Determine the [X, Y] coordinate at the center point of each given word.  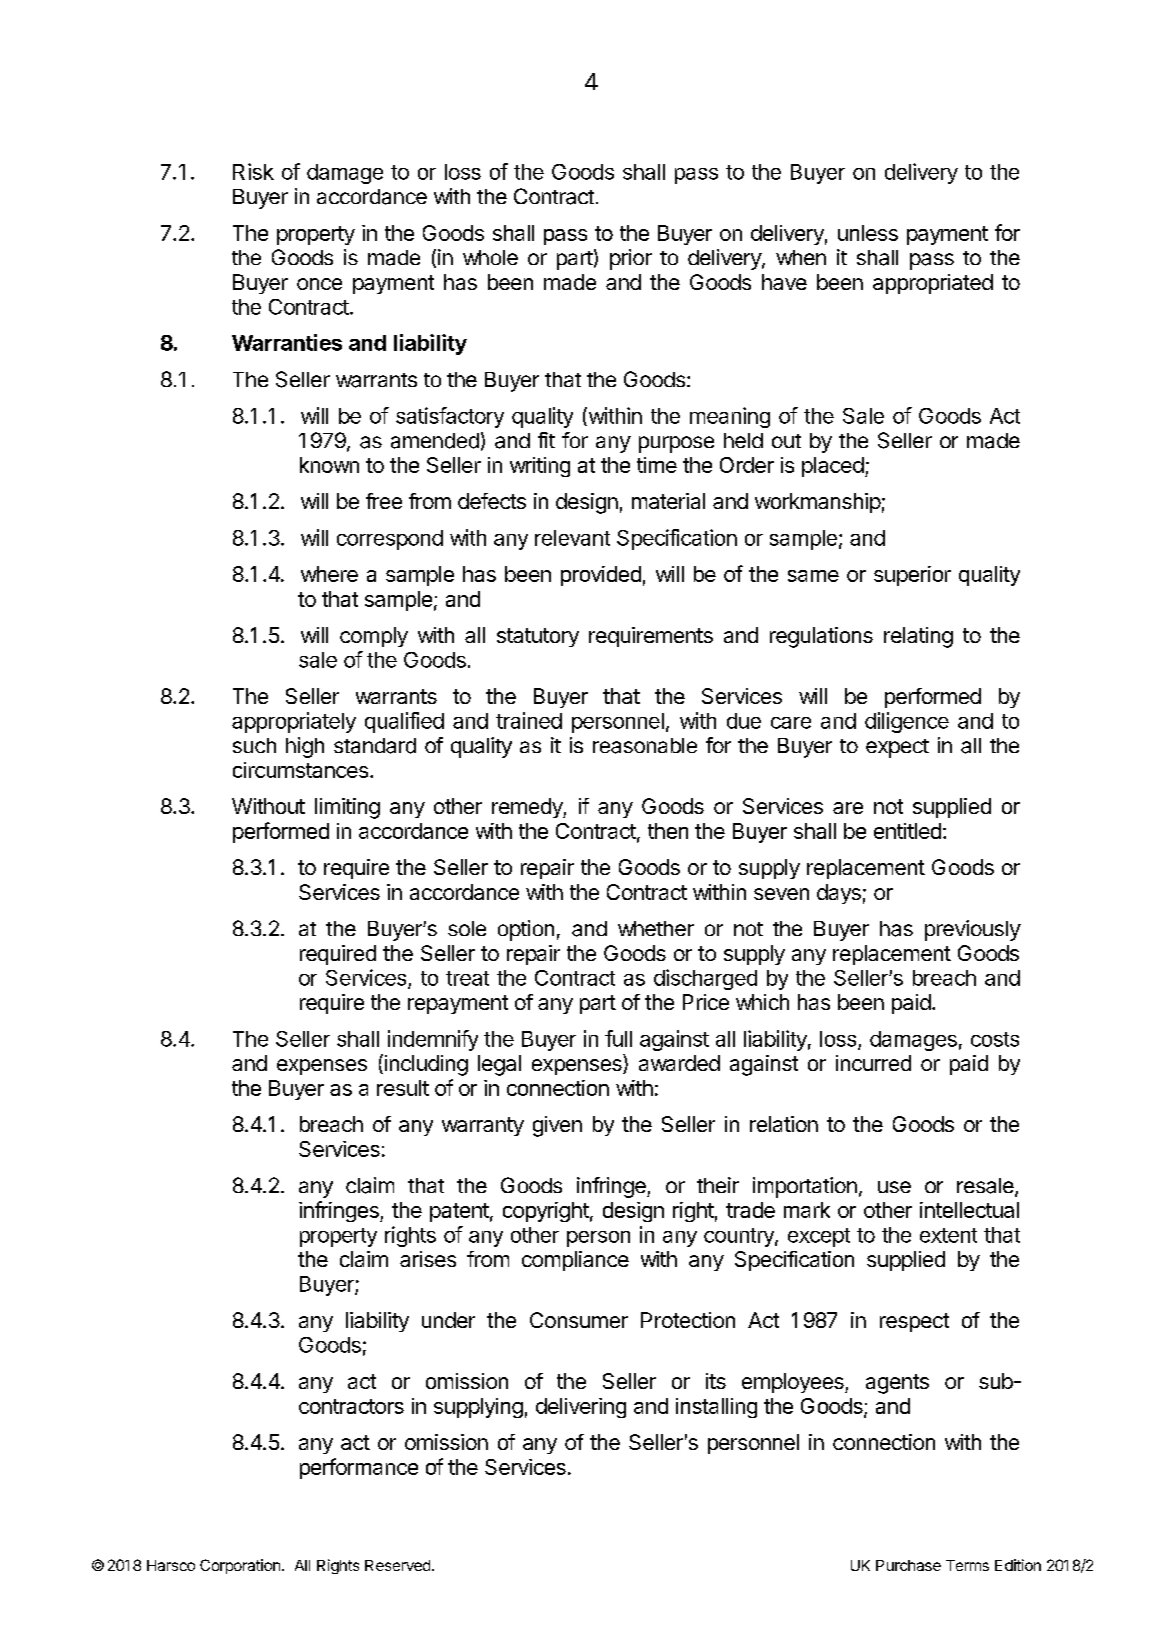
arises [428, 1259]
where [329, 574]
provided [601, 576]
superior [912, 576]
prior [631, 259]
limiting [347, 808]
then [668, 831]
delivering [581, 1408]
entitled [907, 831]
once [319, 284]
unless [868, 233]
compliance [575, 1261]
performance [359, 1468]
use [894, 1187]
